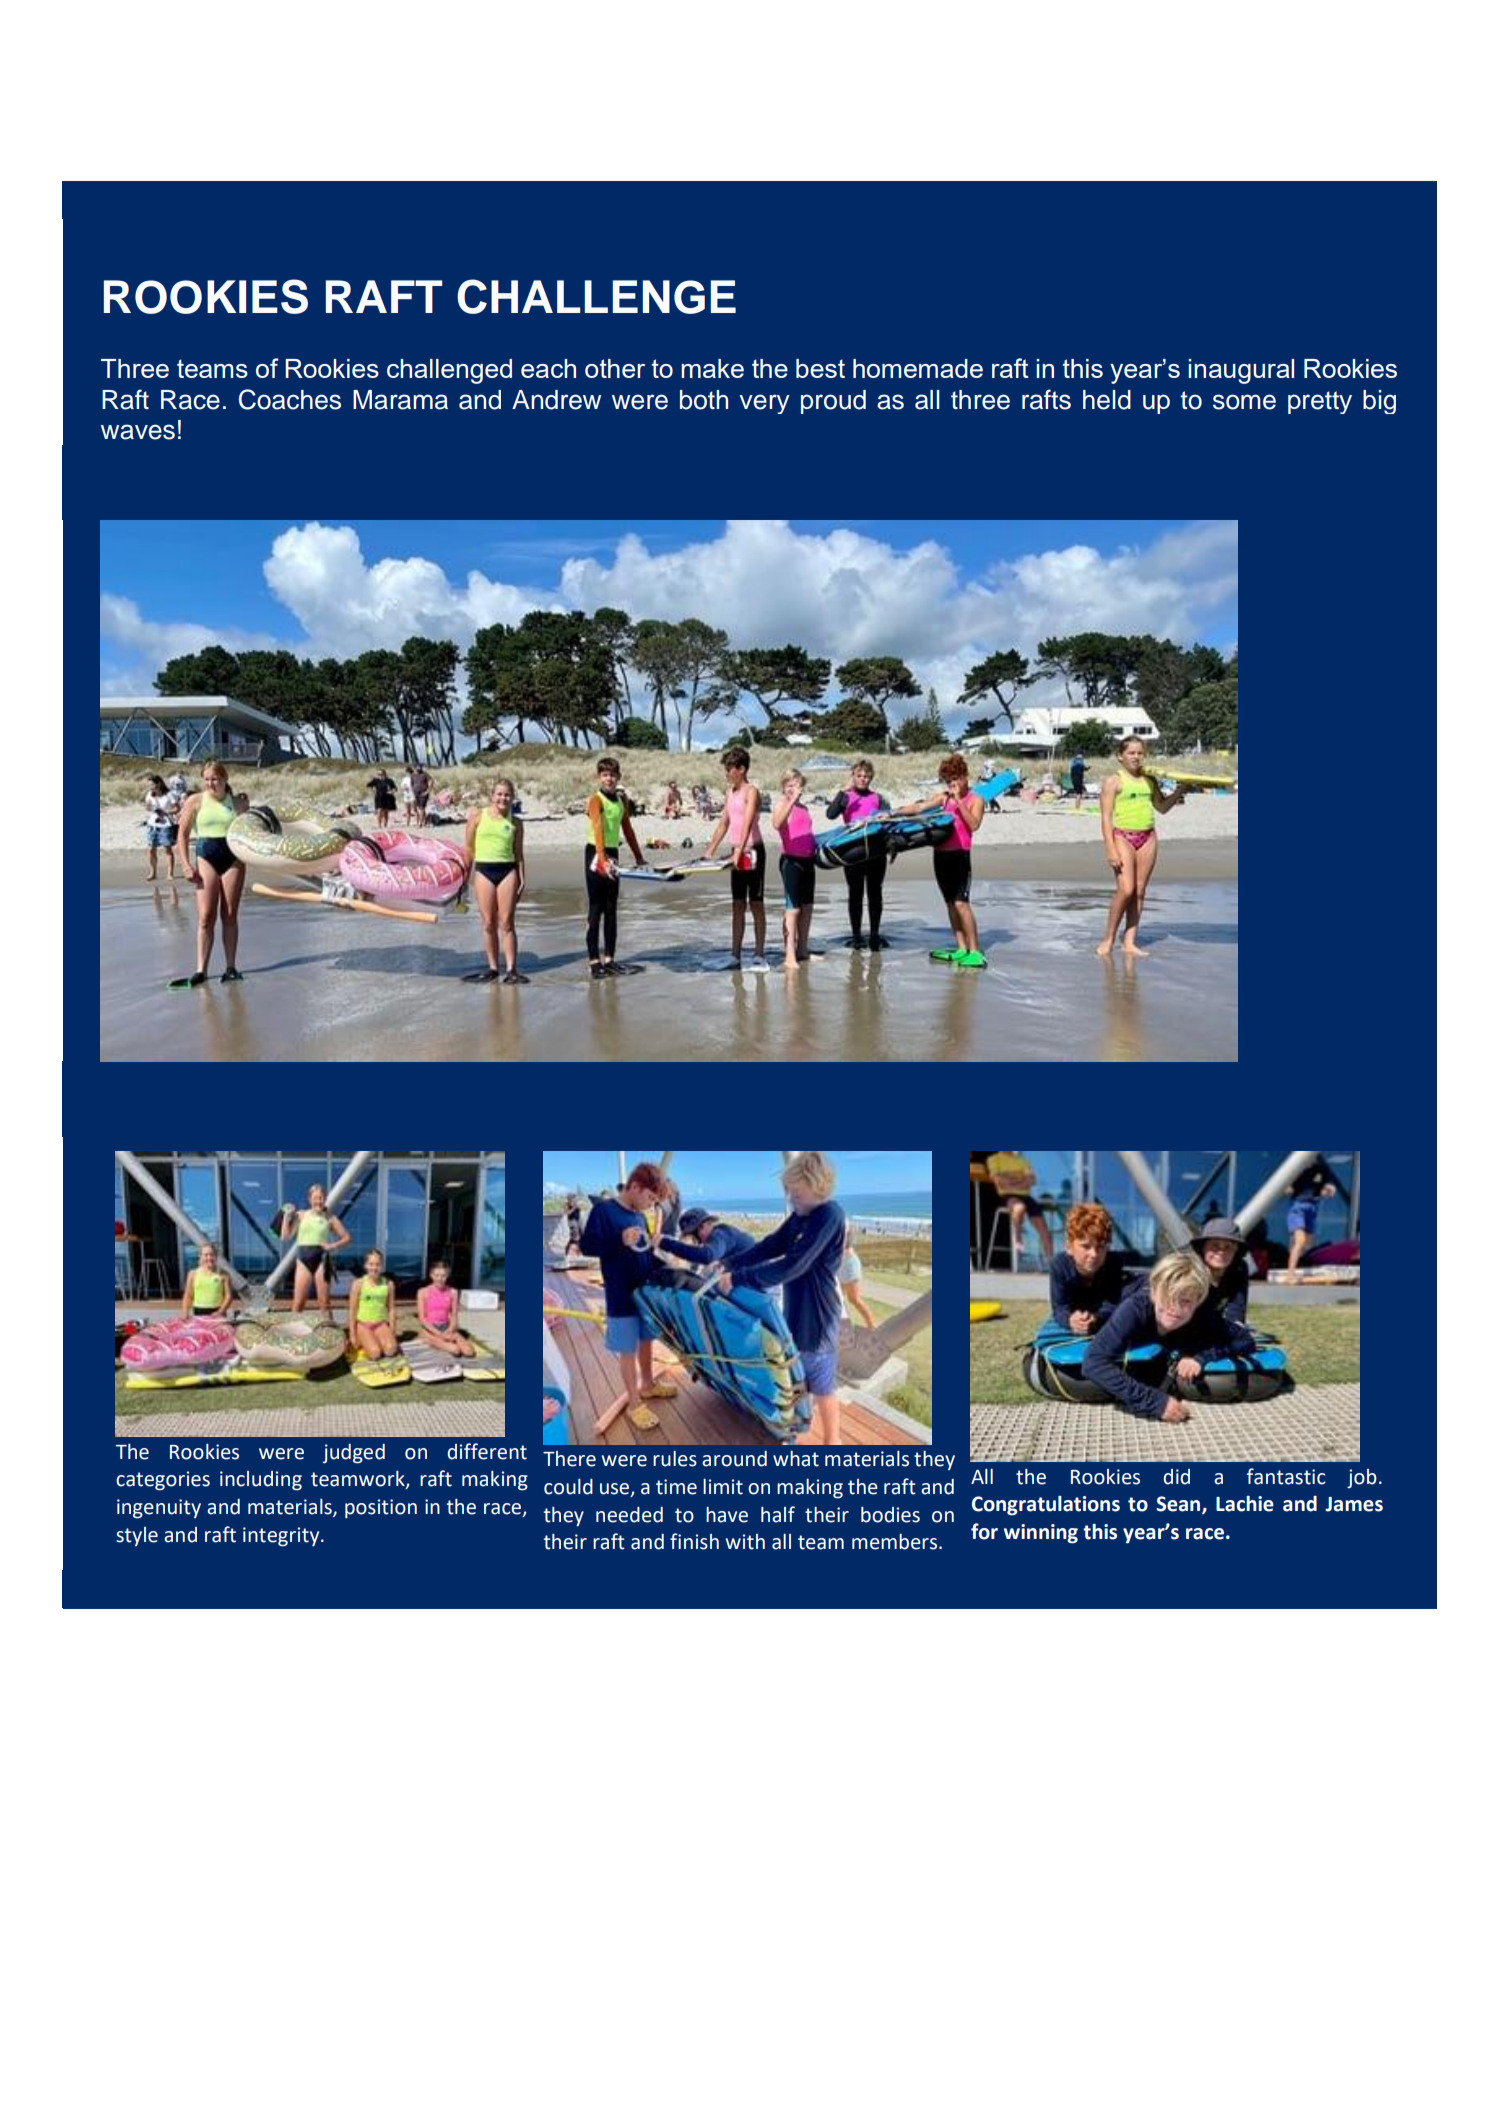 This screenshot has width=1499, height=2120. Describe the element at coordinates (1244, 402) in the screenshot. I see `some` at that location.
